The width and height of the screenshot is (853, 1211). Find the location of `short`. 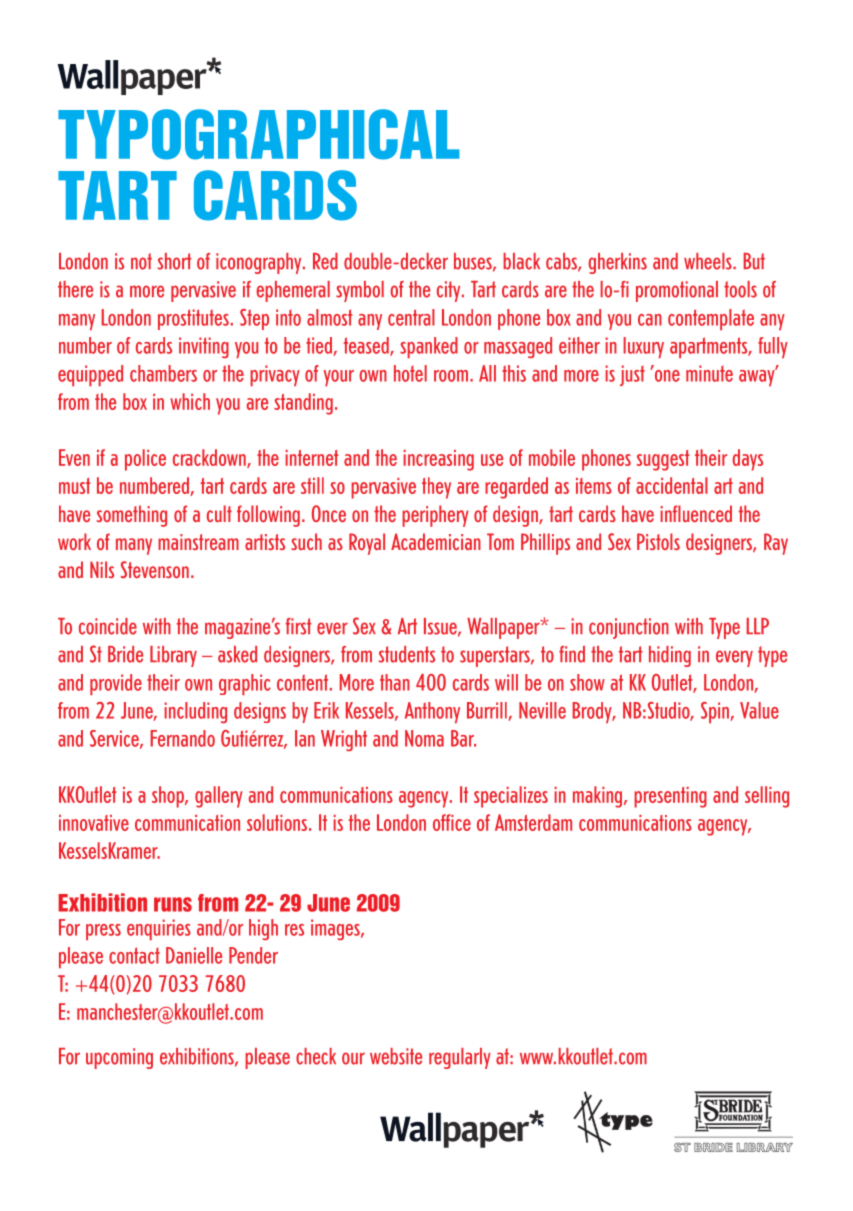

short is located at coordinates (175, 261).
